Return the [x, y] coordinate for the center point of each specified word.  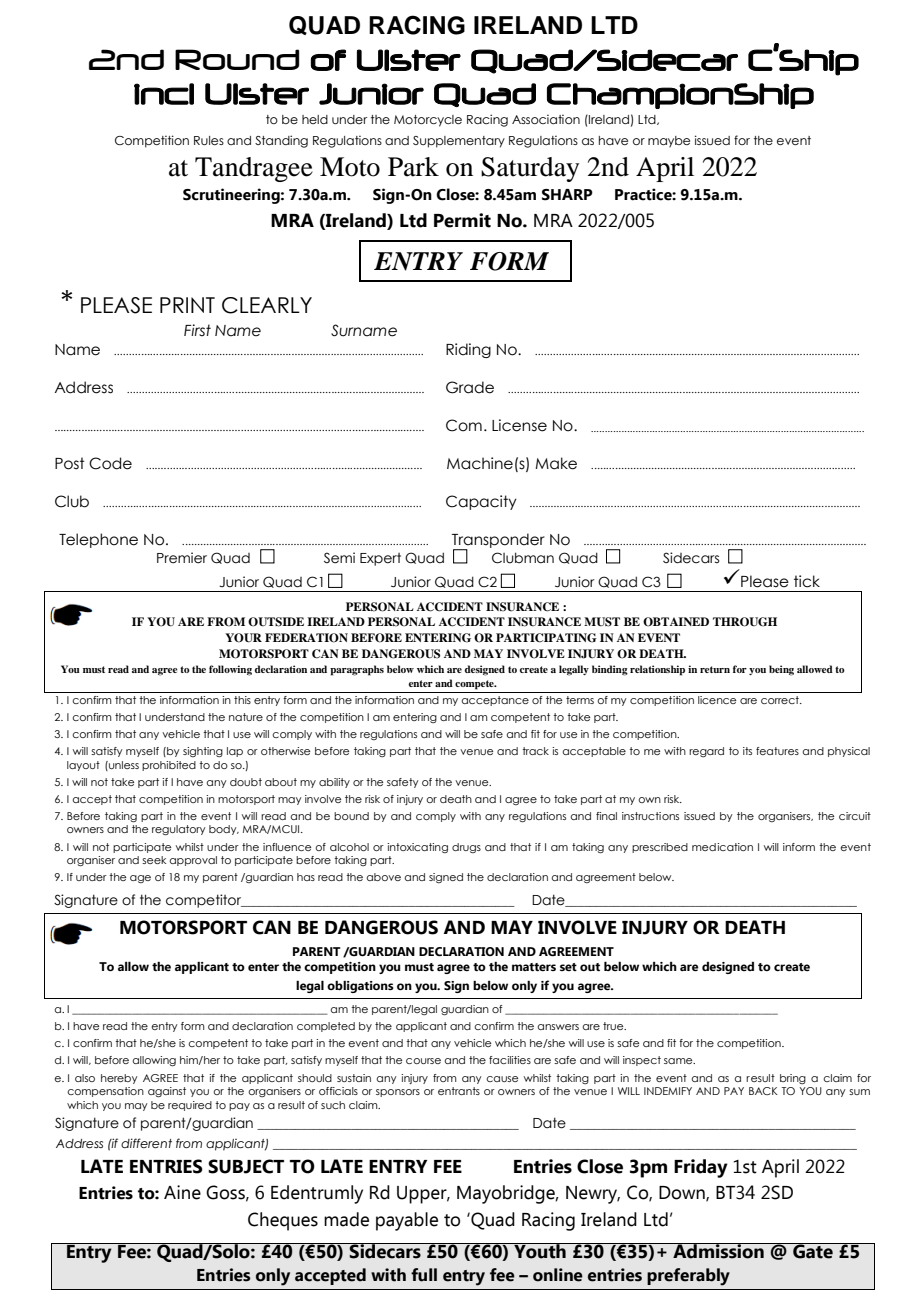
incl [164, 94]
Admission [718, 1251]
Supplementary [459, 142]
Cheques [283, 1221]
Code [110, 463]
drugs [466, 848]
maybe [669, 142]
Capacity [481, 502]
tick [807, 581]
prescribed [660, 848]
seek [154, 860]
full [424, 1275]
